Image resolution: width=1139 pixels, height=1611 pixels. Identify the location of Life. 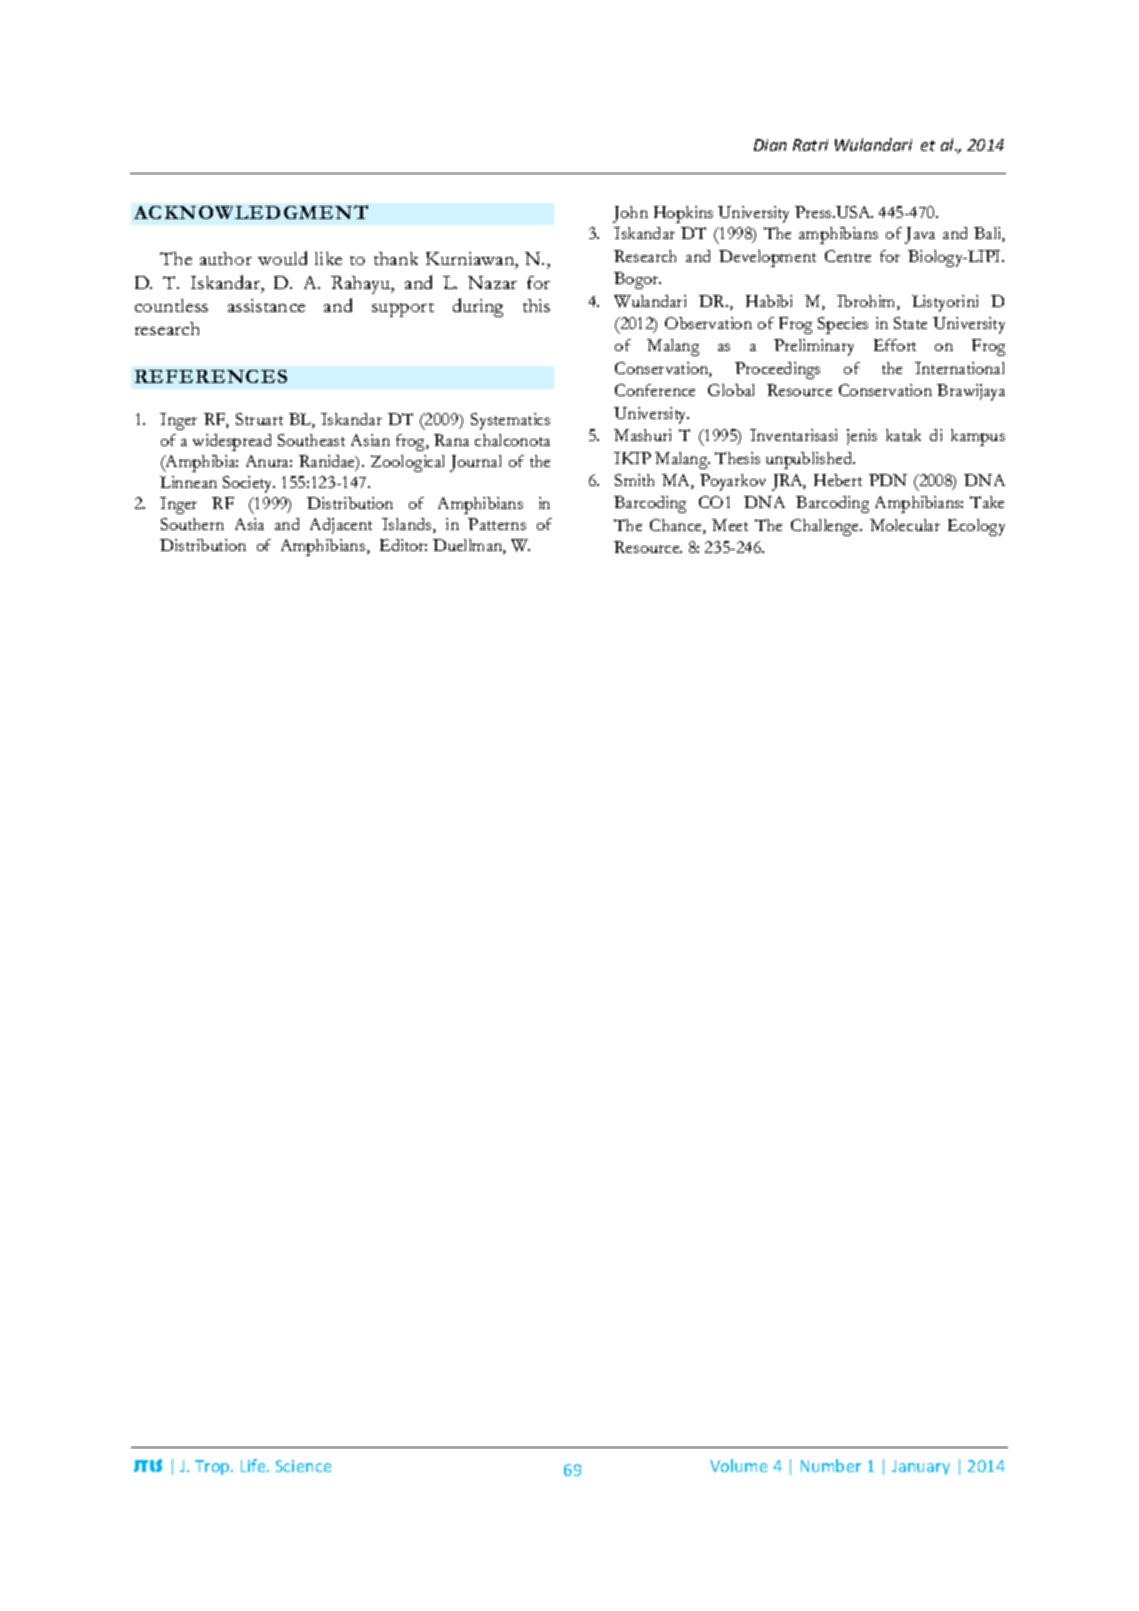
(254, 1465).
